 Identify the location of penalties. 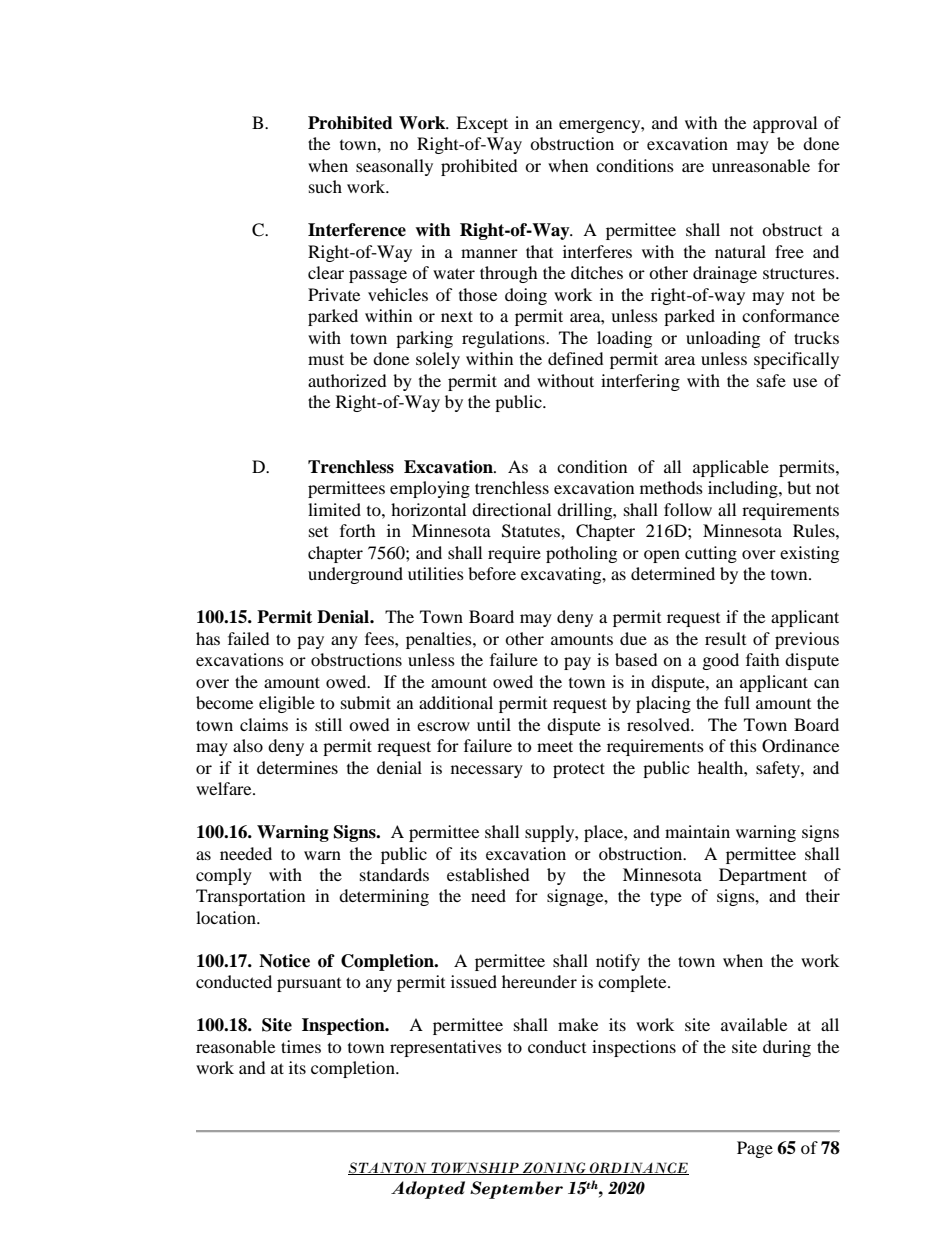
(440, 640).
